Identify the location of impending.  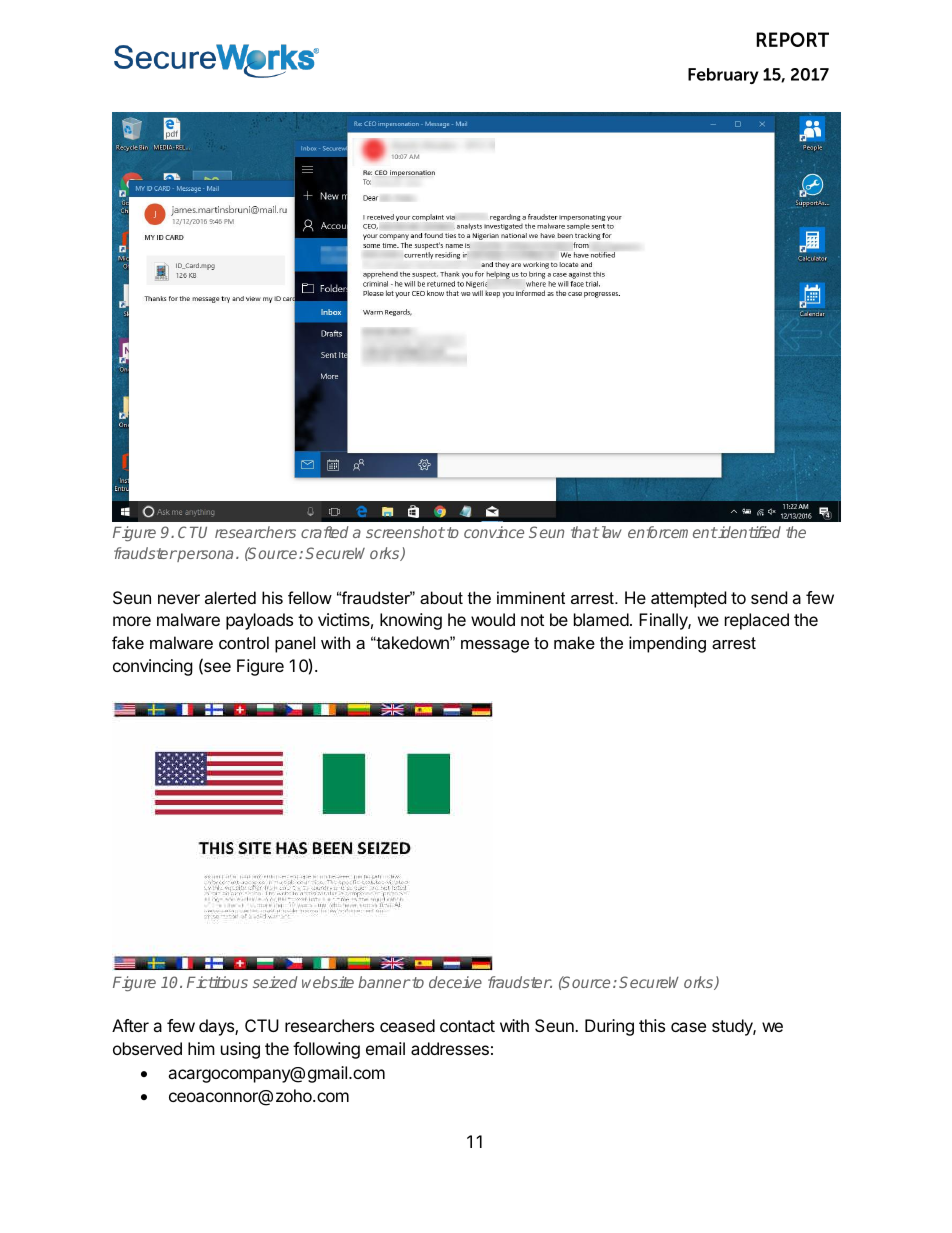
(667, 644).
